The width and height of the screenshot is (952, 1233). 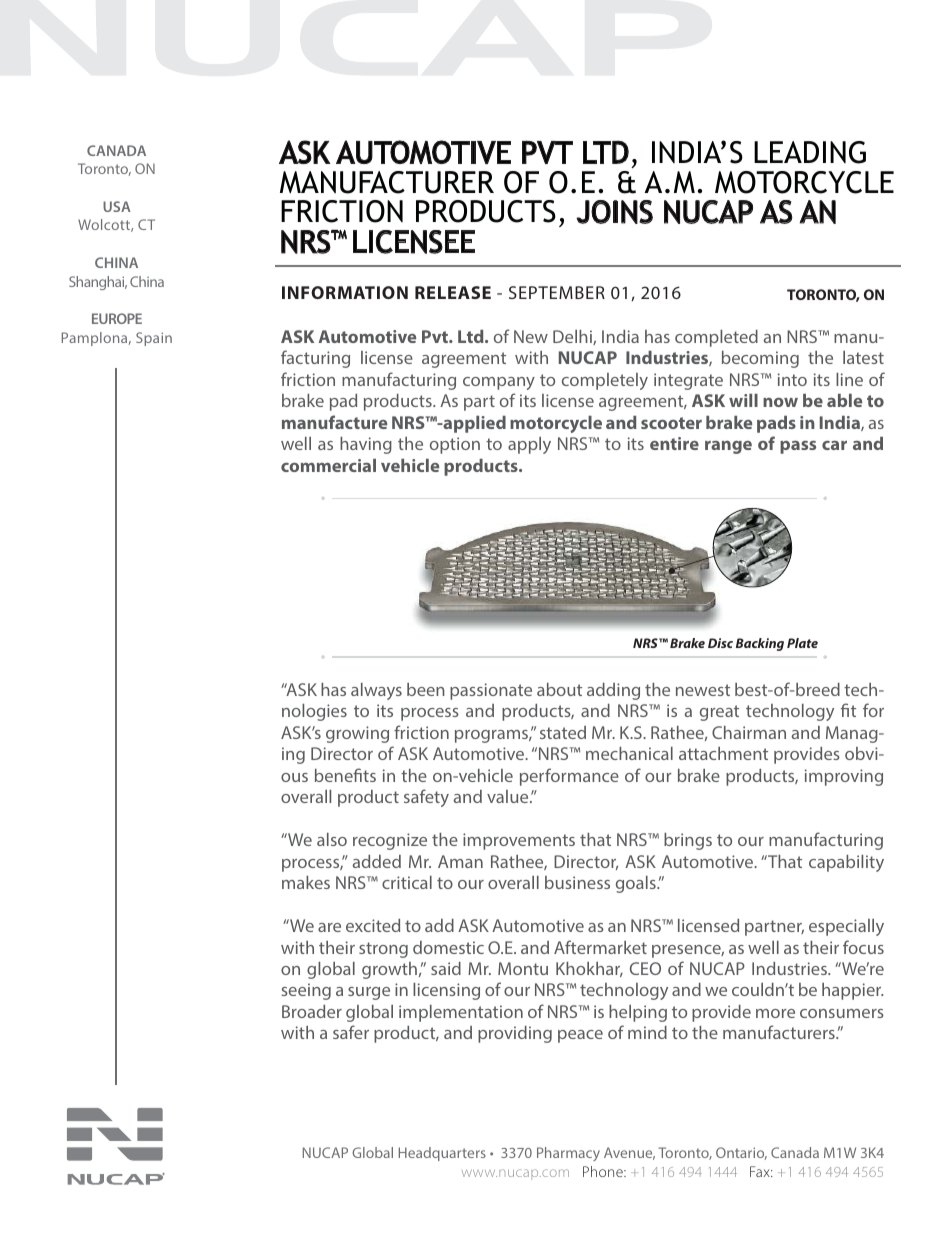 I want to click on USA, so click(x=117, y=206).
